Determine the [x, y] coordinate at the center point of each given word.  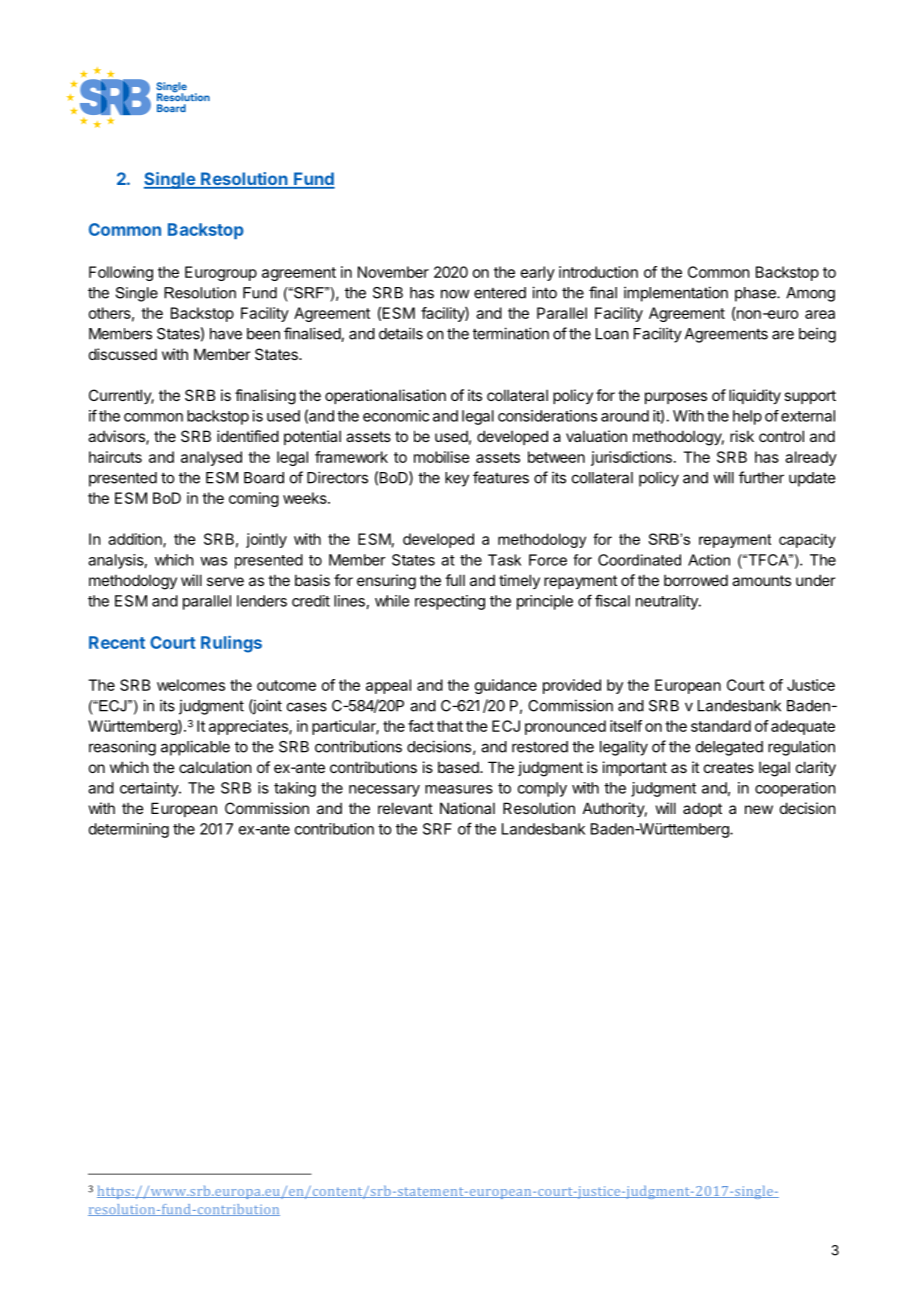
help [747, 417]
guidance [506, 686]
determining [129, 830]
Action [709, 560]
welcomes [191, 685]
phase [756, 294]
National [467, 808]
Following [121, 273]
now [455, 294]
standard [721, 726]
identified [248, 436]
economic [396, 416]
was [213, 561]
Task [504, 560]
